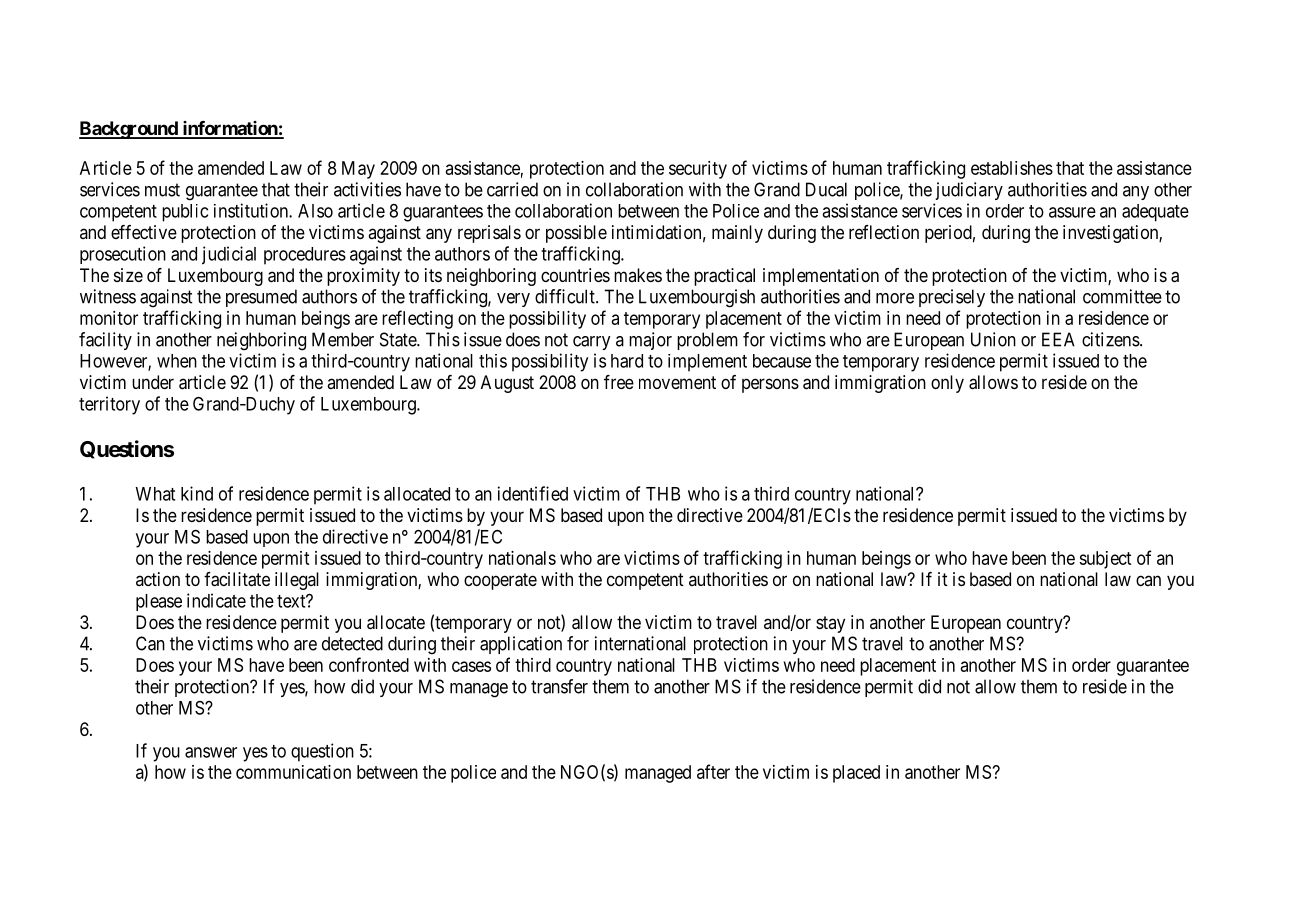 This screenshot has height=924, width=1308. I want to click on Background, so click(129, 130).
